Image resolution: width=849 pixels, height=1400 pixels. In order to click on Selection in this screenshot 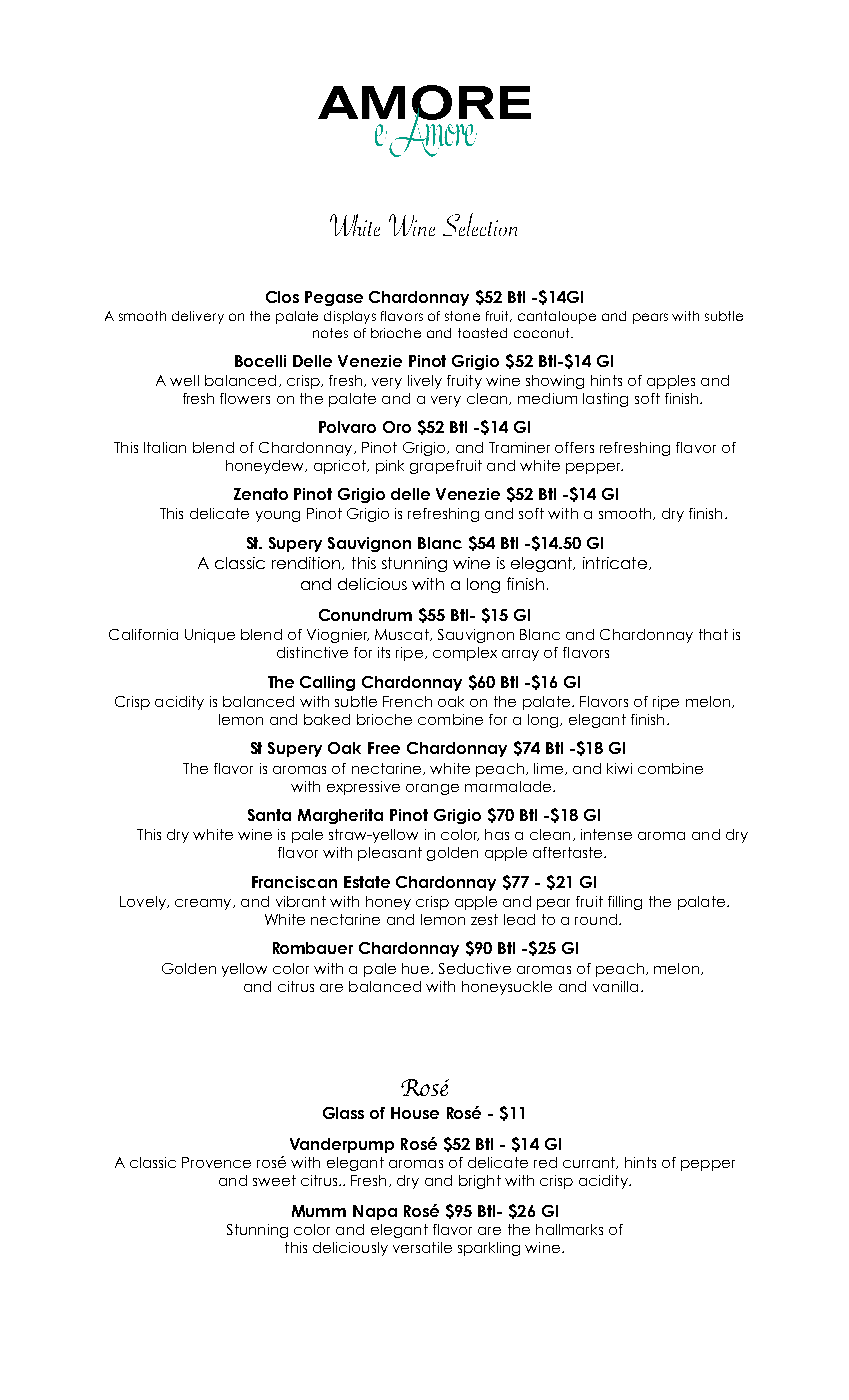, I will do `click(480, 224)`.
